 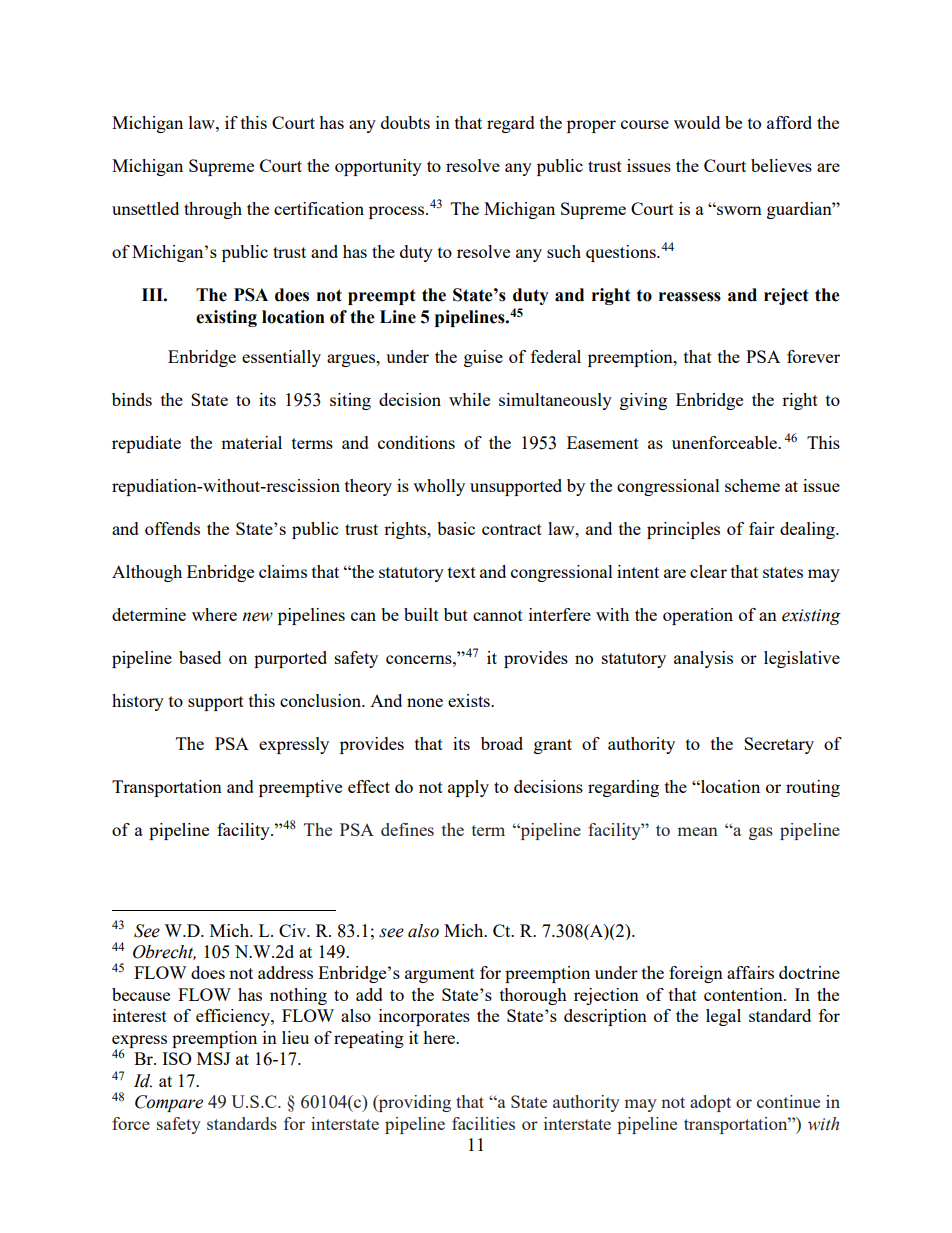 I want to click on while, so click(x=469, y=399).
